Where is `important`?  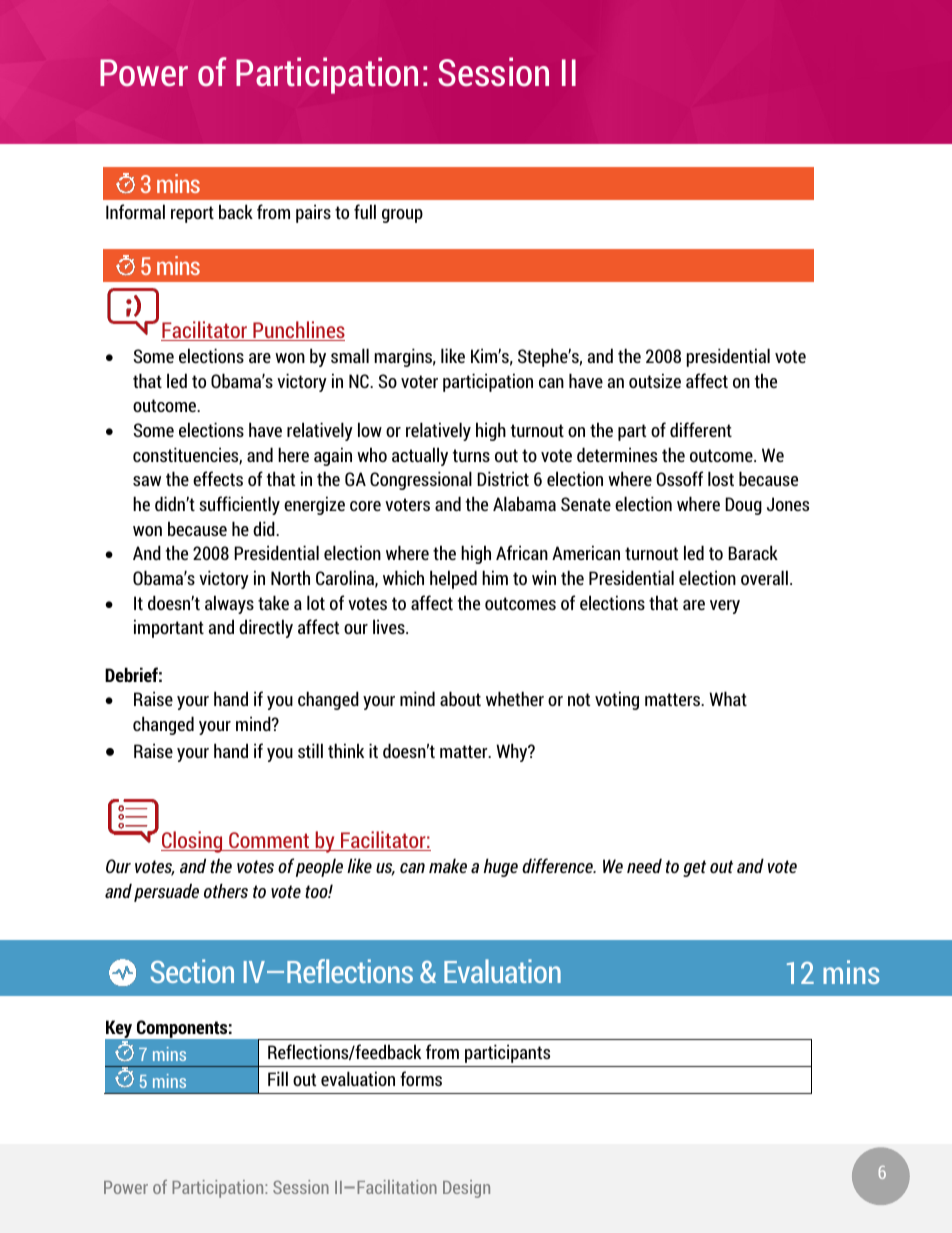
important is located at coordinates (169, 628).
